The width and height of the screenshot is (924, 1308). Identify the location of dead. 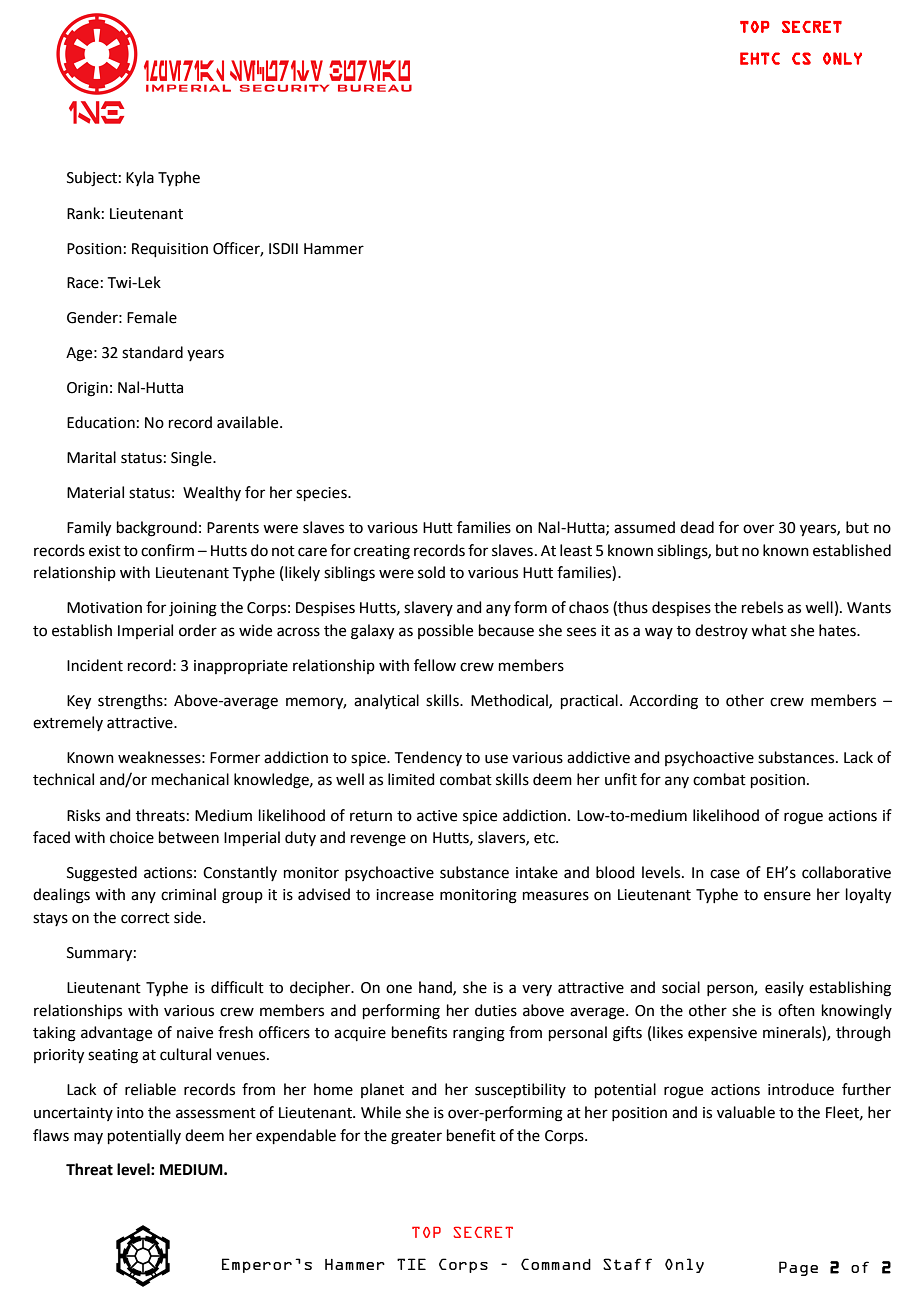
(697, 527).
